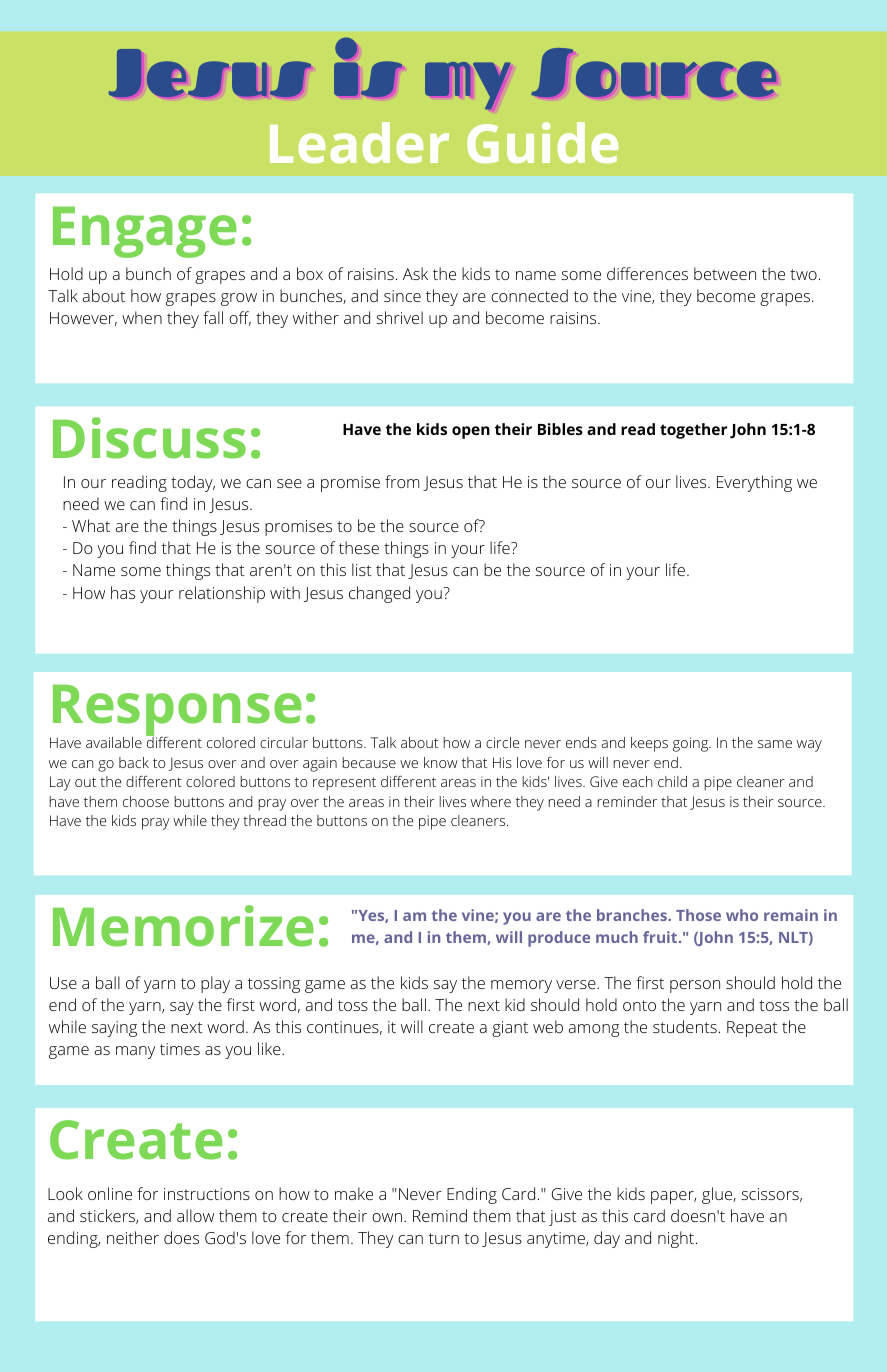 Image resolution: width=887 pixels, height=1372 pixels. Describe the element at coordinates (359, 142) in the document. I see `Leader` at that location.
